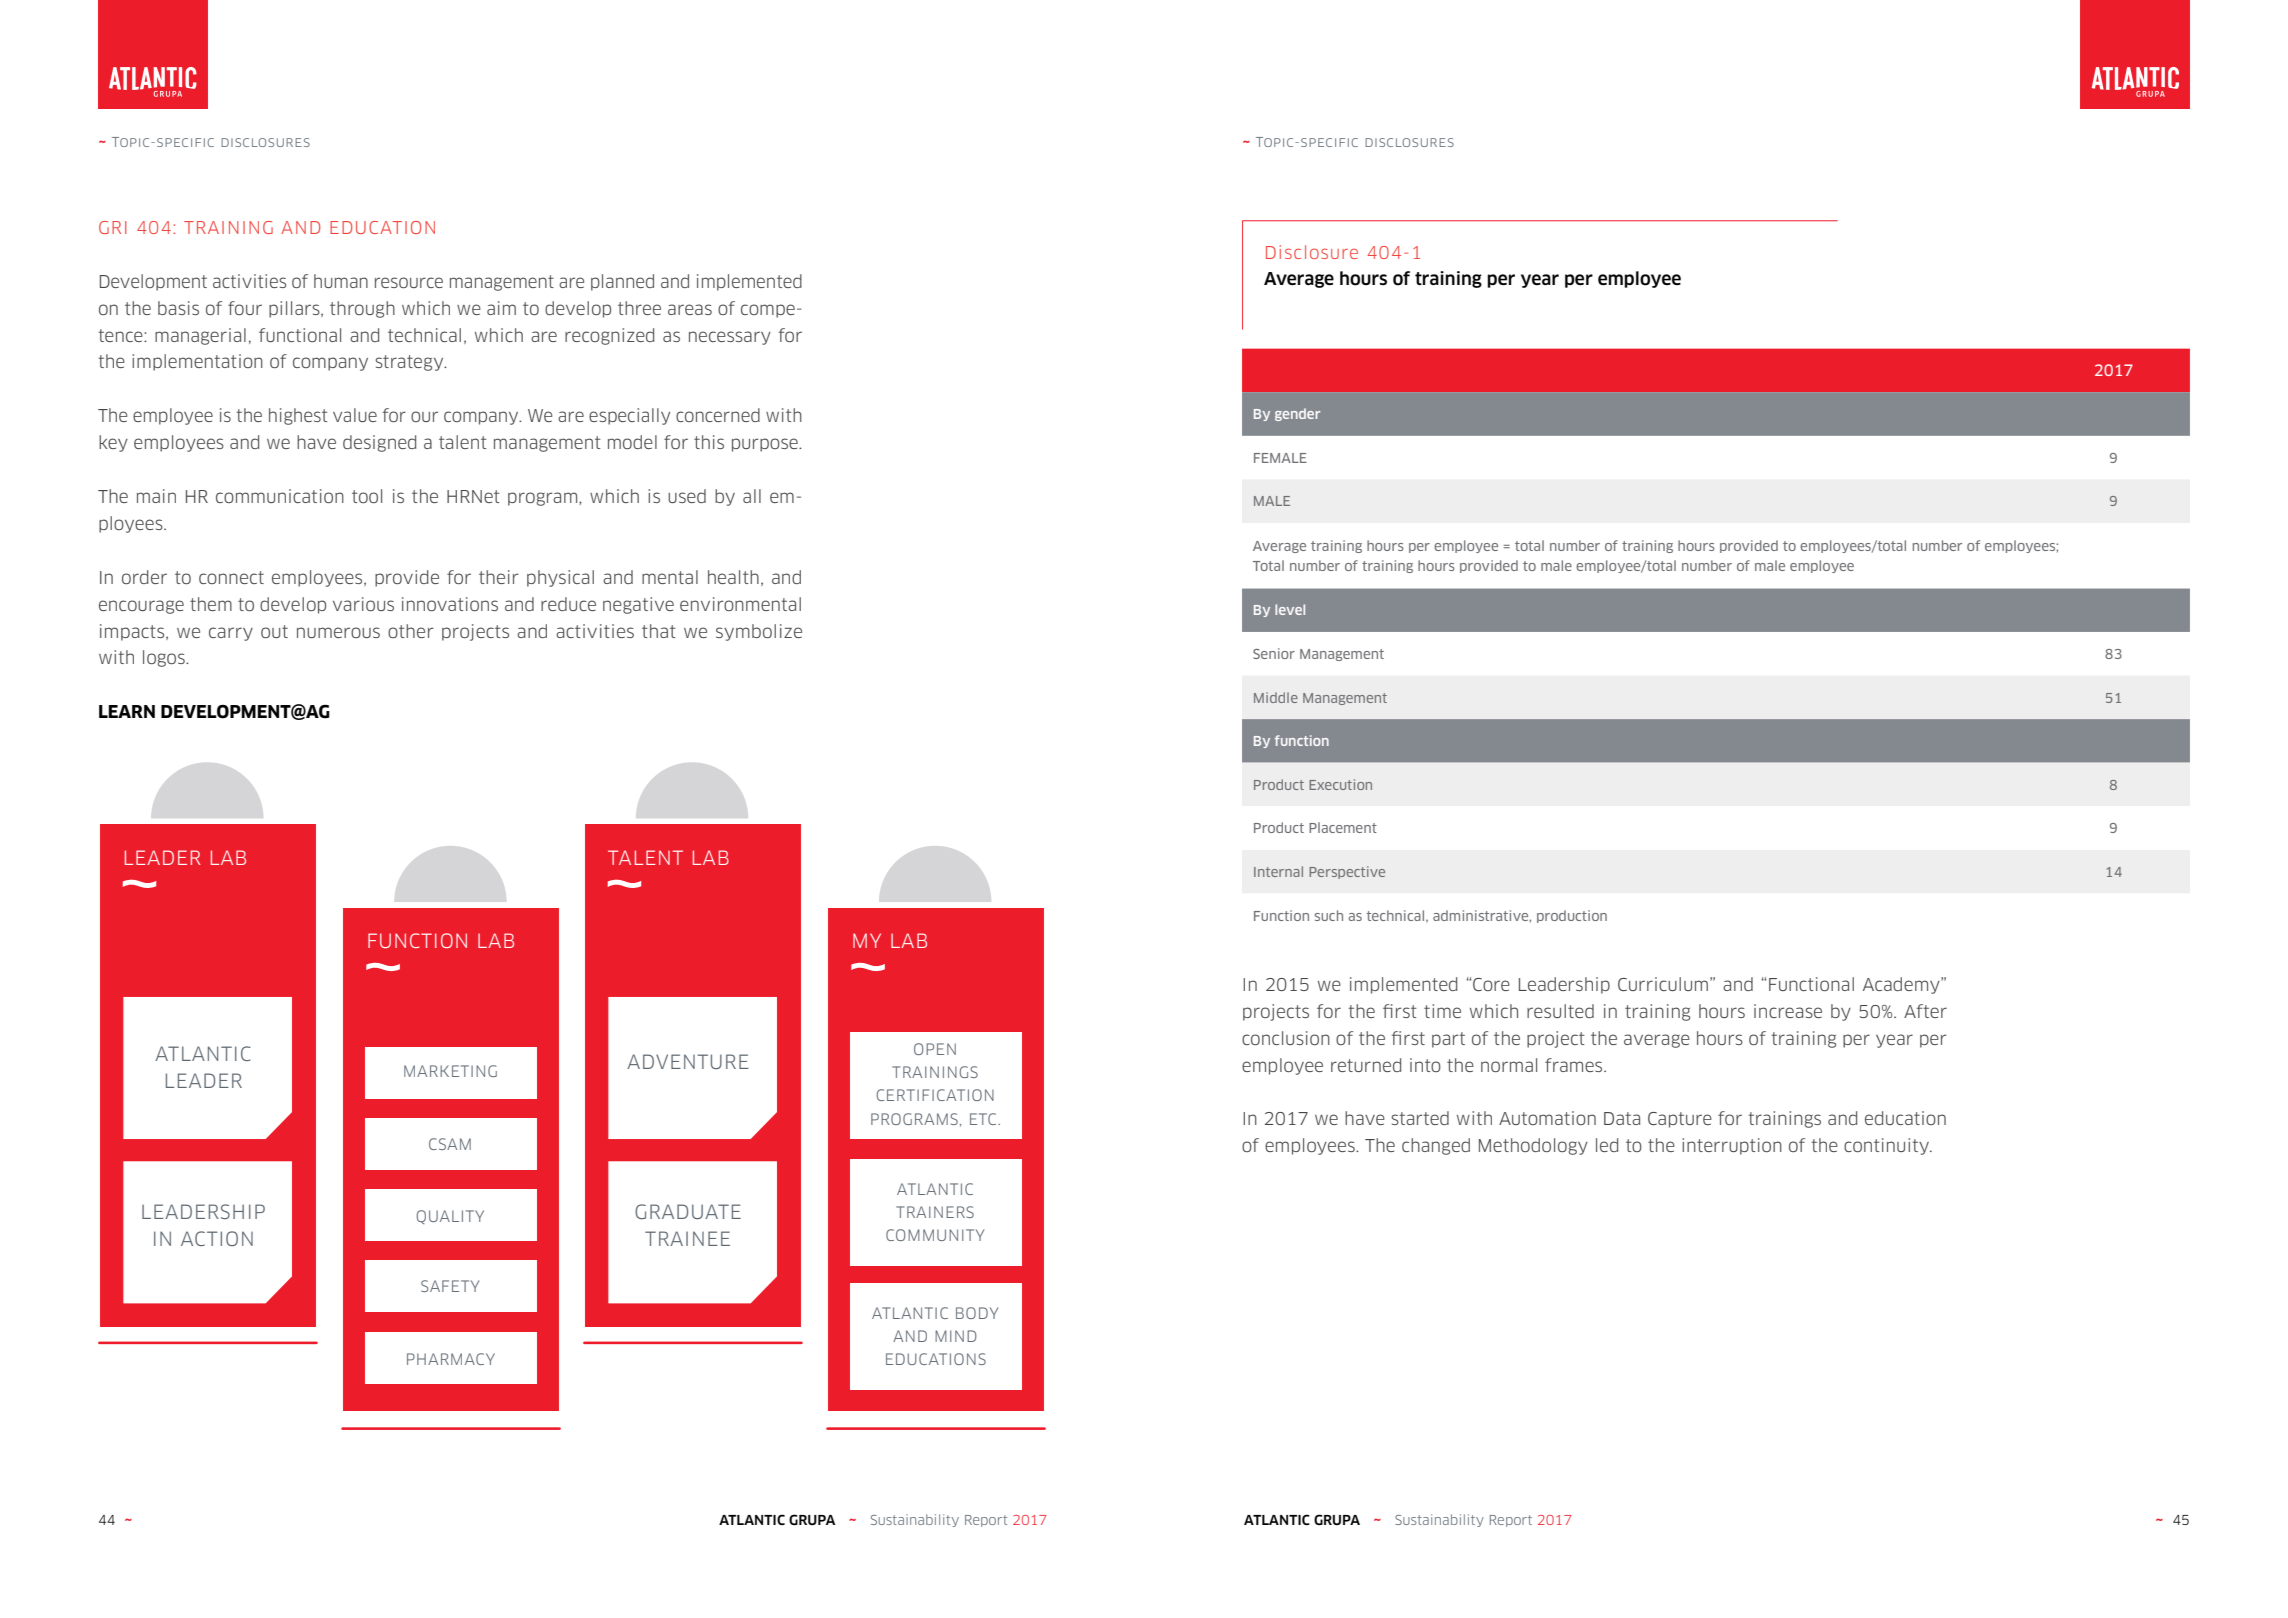 The image size is (2288, 1618). I want to click on human, so click(341, 281).
